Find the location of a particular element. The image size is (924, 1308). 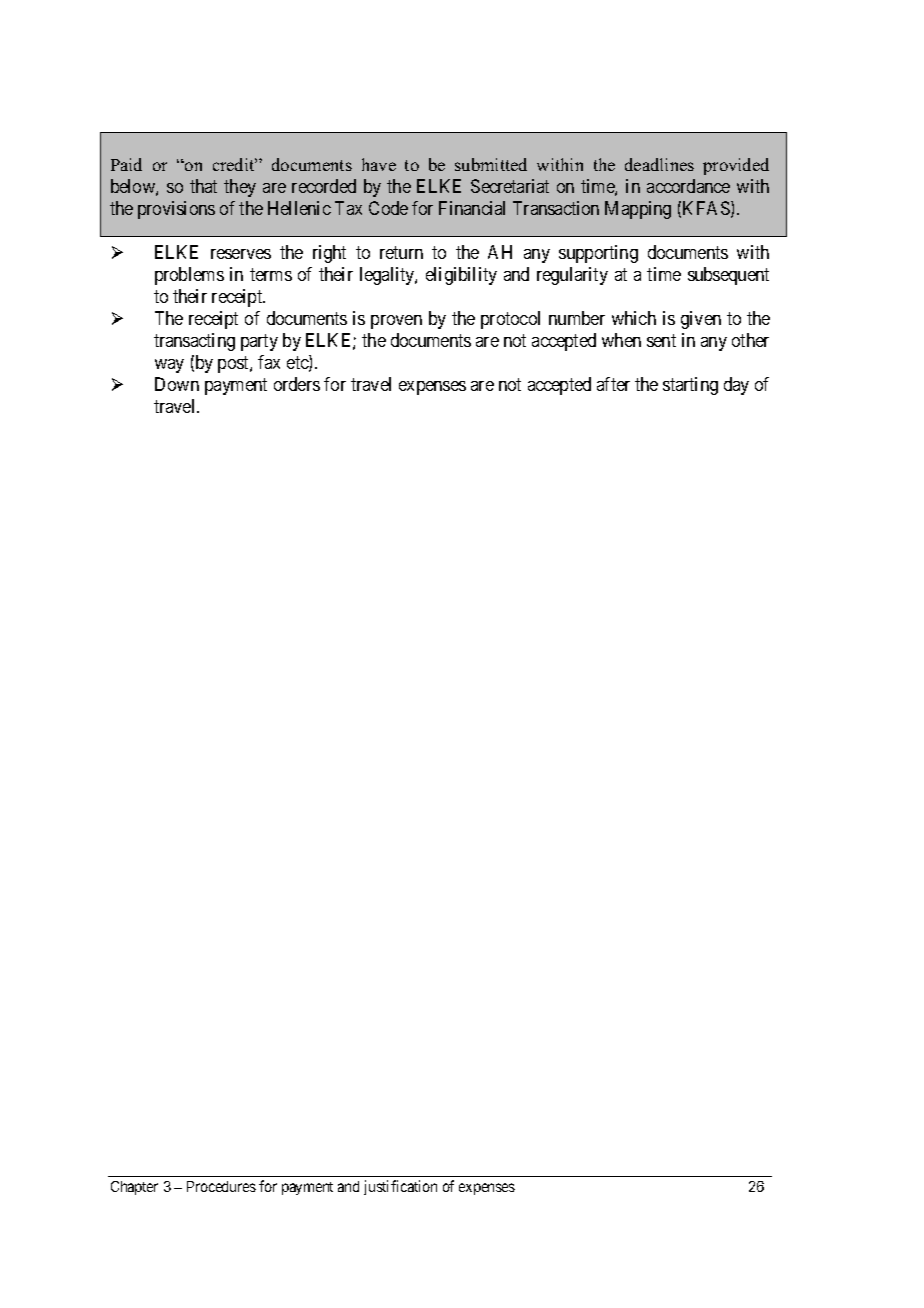

Down is located at coordinates (177, 384).
